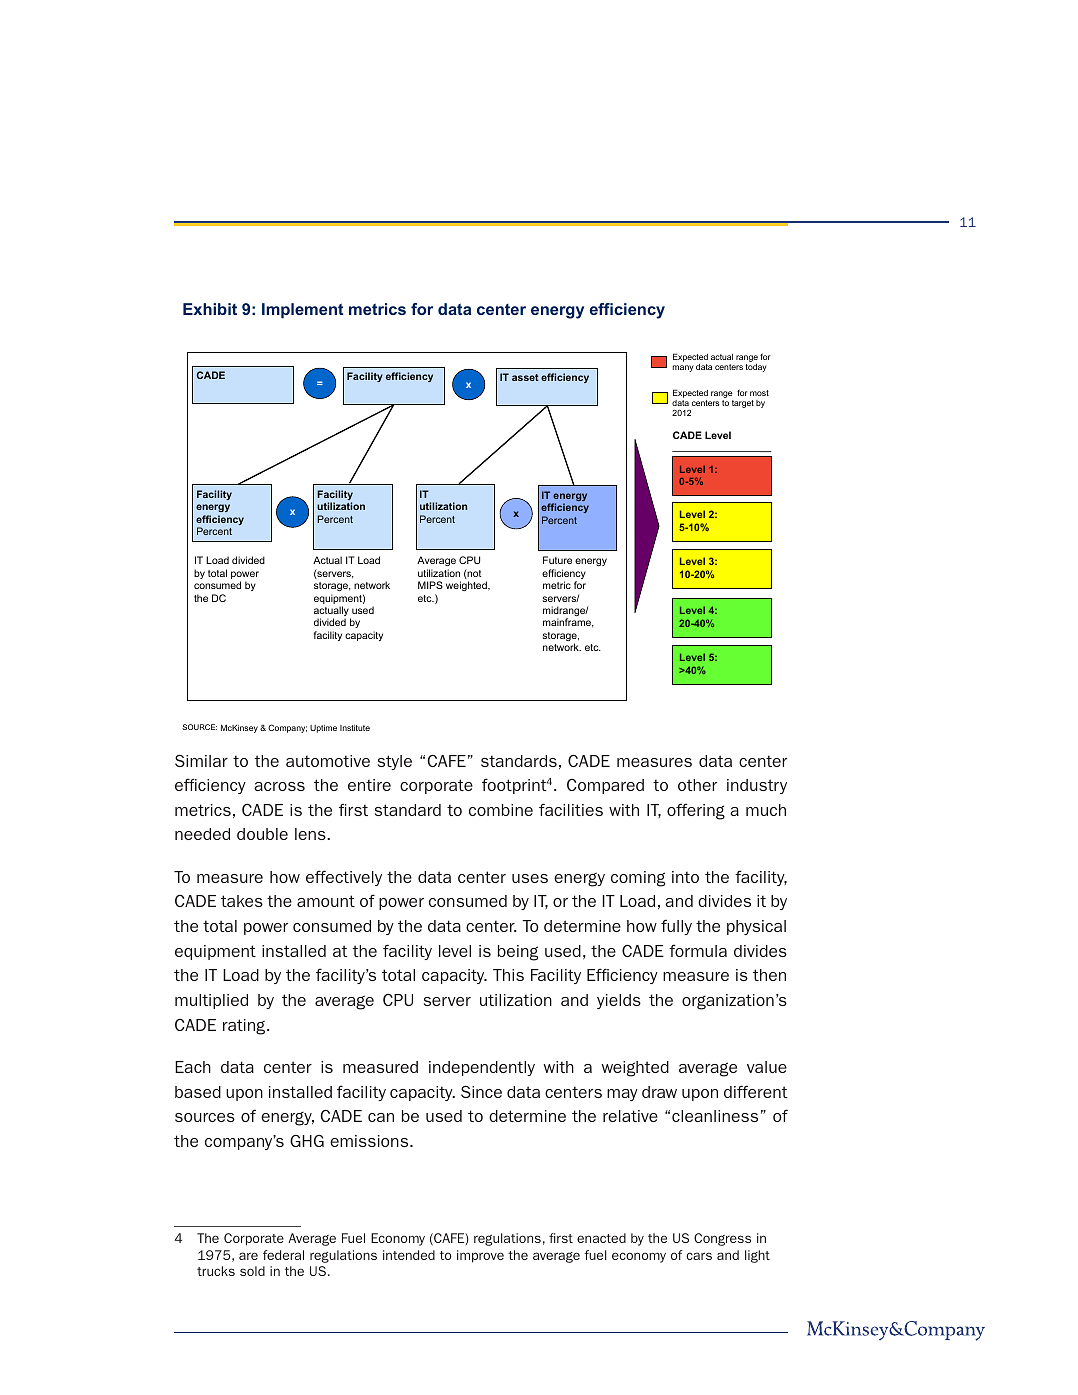  I want to click on federal, so click(283, 1255).
